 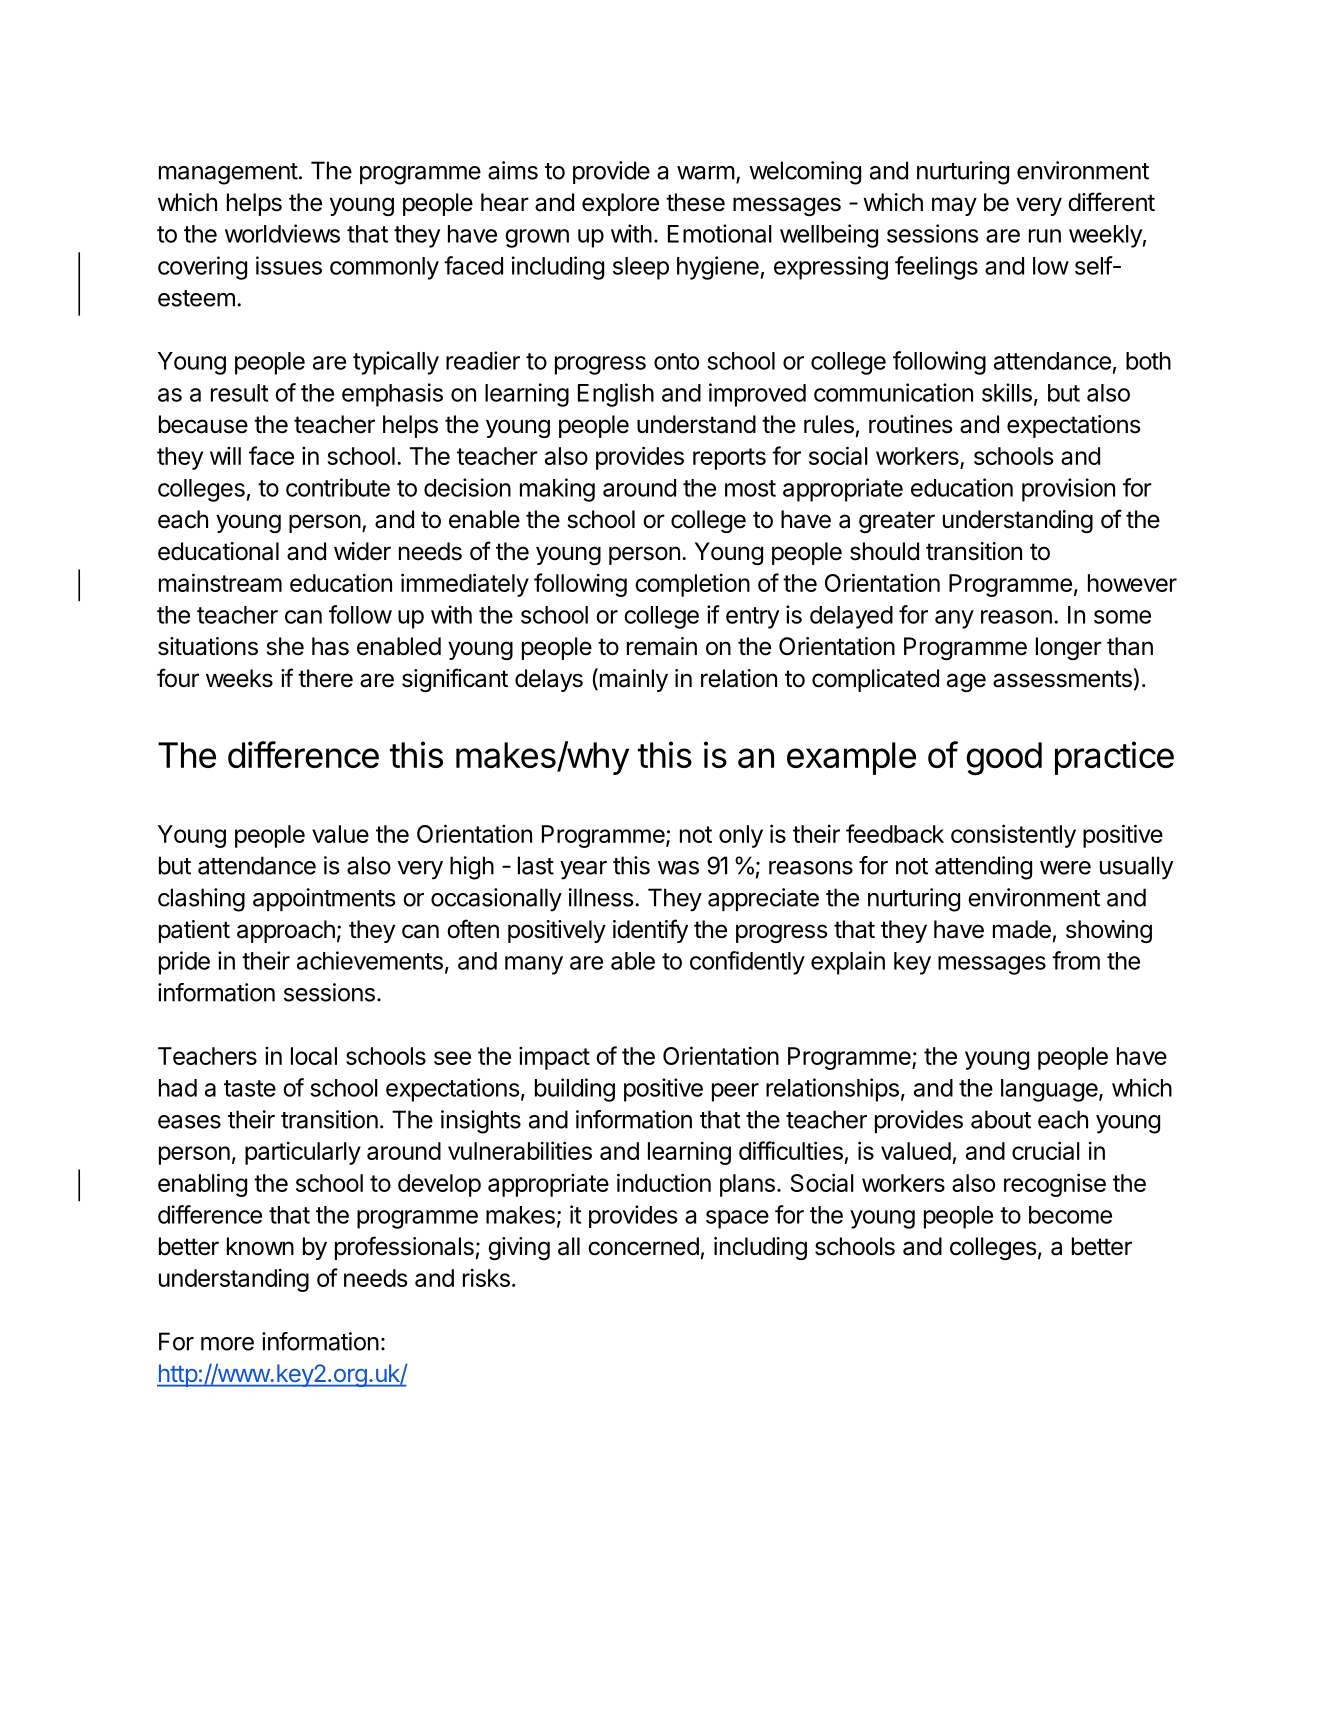 I want to click on there, so click(x=325, y=678).
